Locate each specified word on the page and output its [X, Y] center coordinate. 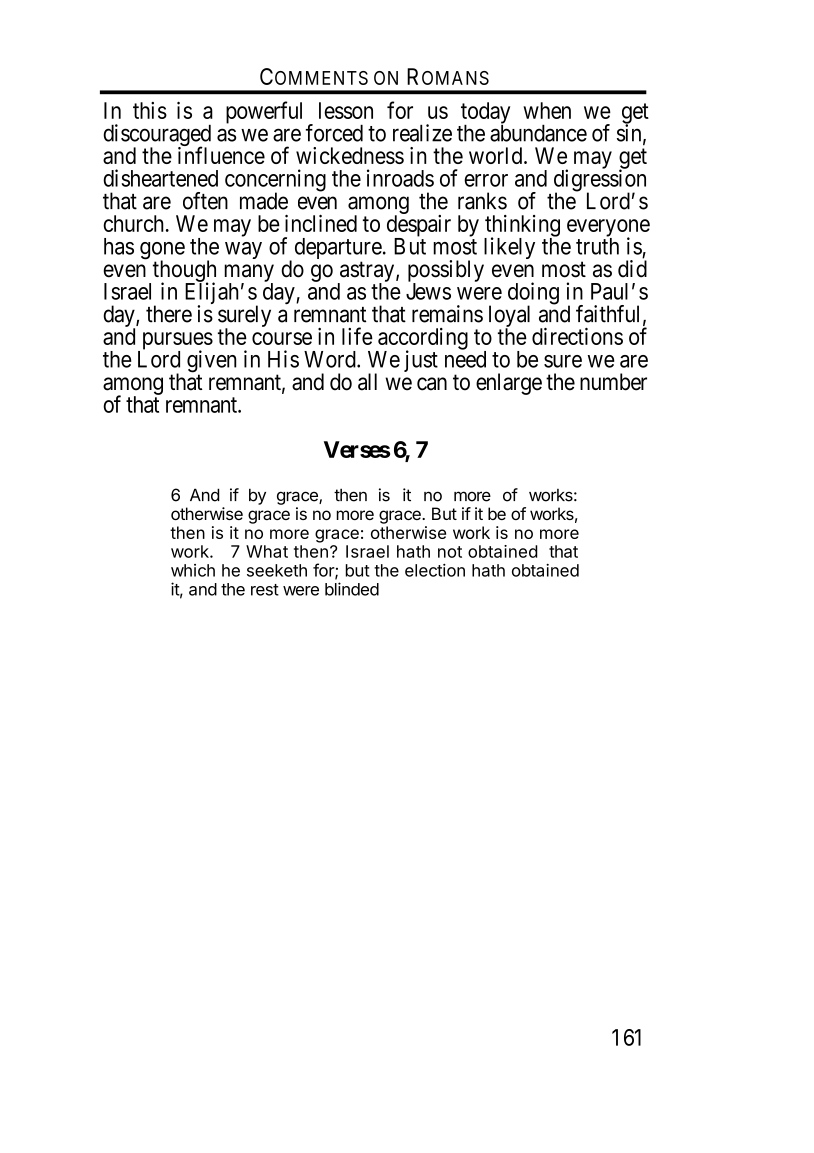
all [367, 382]
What [267, 551]
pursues [176, 342]
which [193, 570]
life [357, 336]
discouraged [157, 136]
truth [597, 245]
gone [162, 252]
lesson [346, 110]
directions [577, 336]
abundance [538, 132]
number [613, 382]
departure [338, 250]
